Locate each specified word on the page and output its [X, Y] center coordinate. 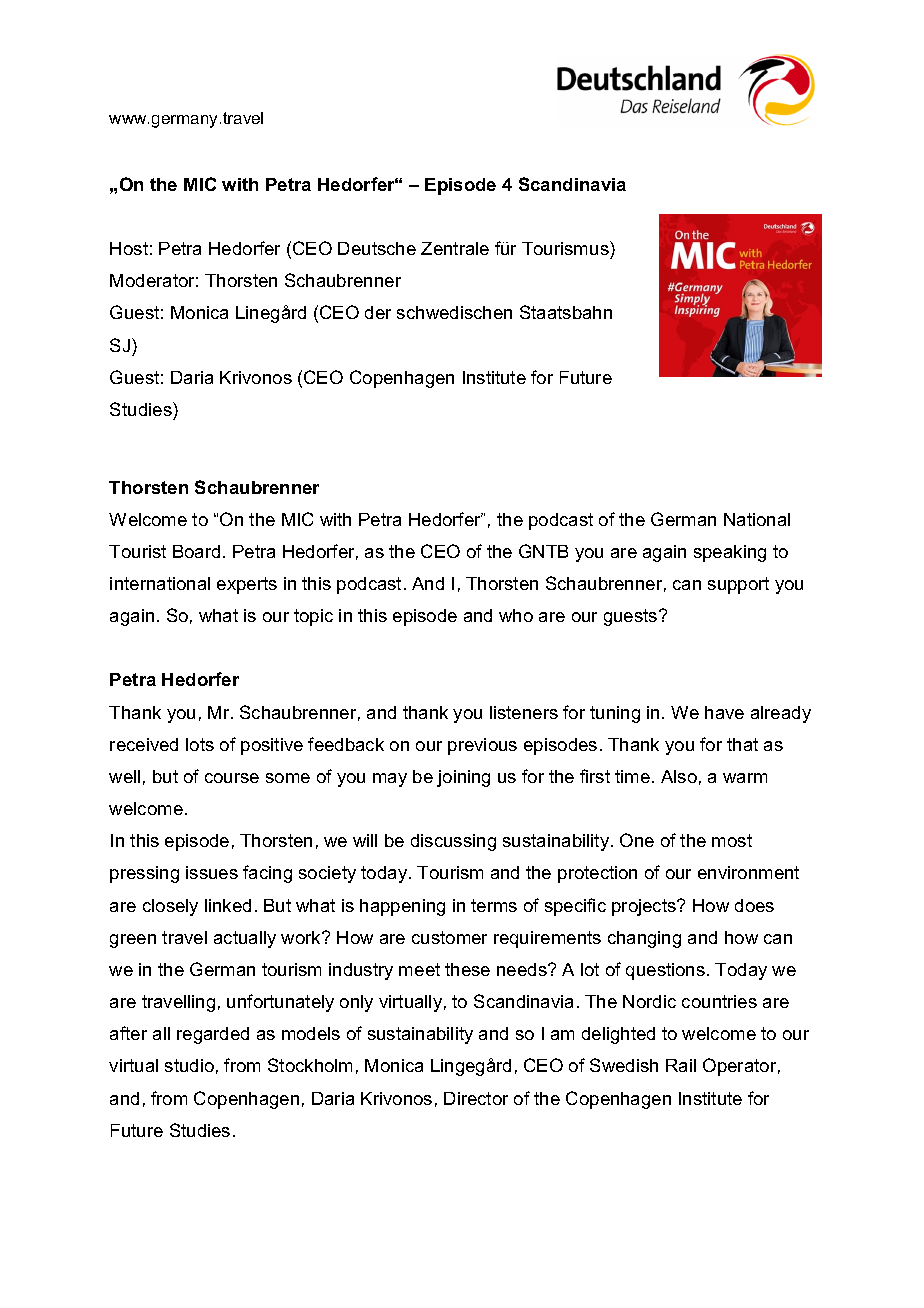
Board [196, 551]
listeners [524, 712]
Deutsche [377, 248]
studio [189, 1065]
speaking [730, 553]
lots [200, 744]
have [724, 712]
